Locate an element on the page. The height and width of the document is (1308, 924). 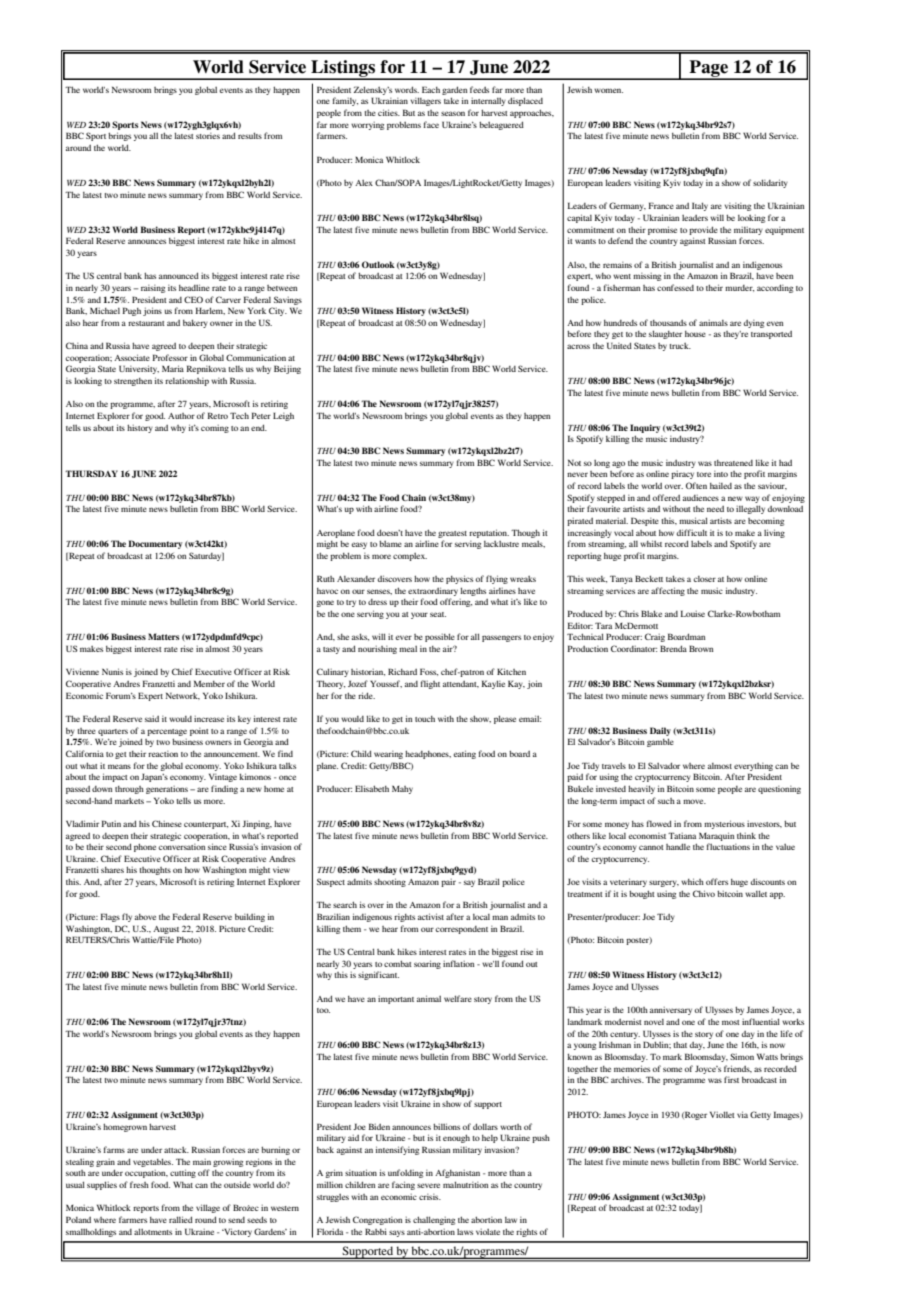
activist is located at coordinates (431, 916).
